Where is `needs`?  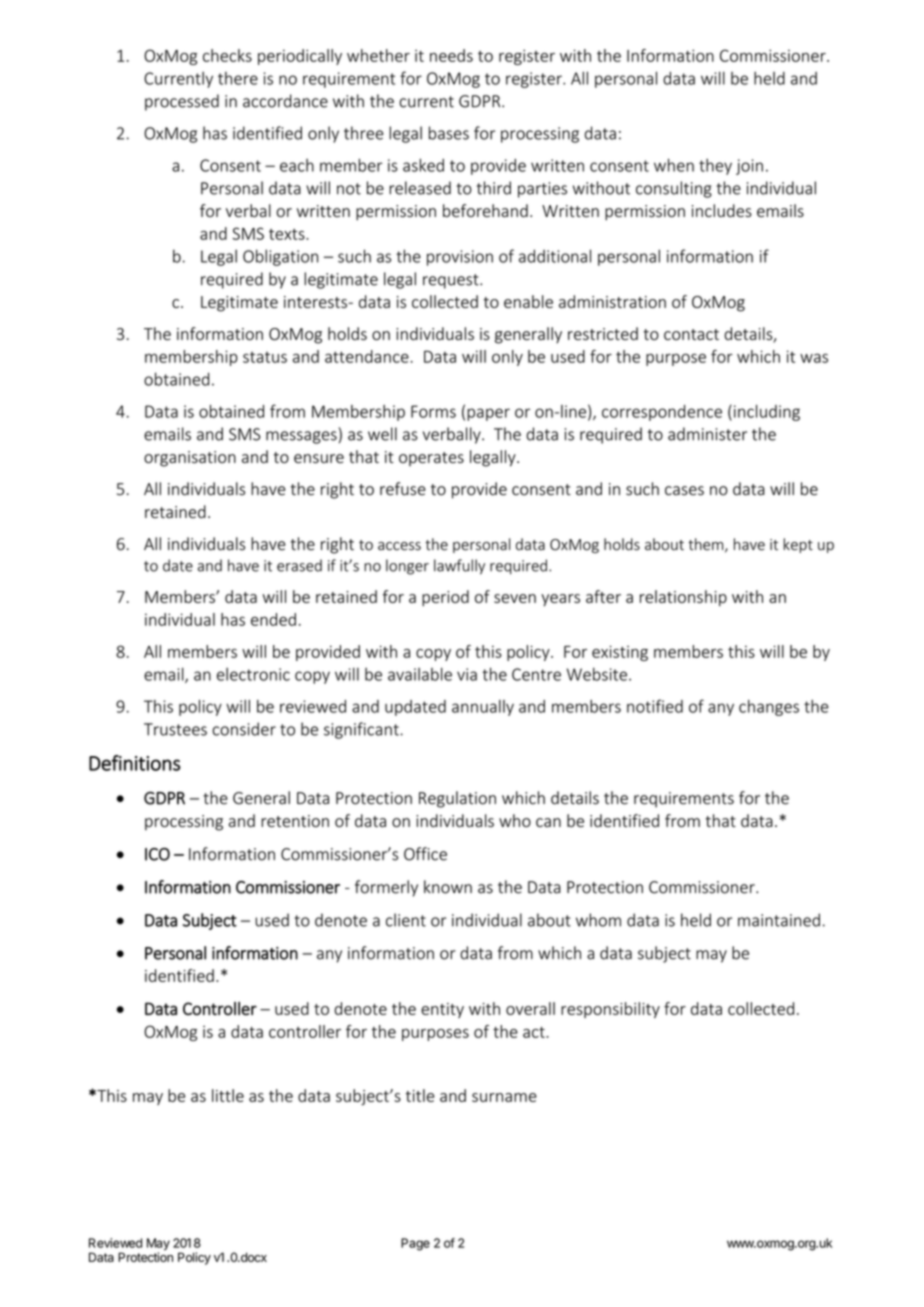 needs is located at coordinates (451, 55).
